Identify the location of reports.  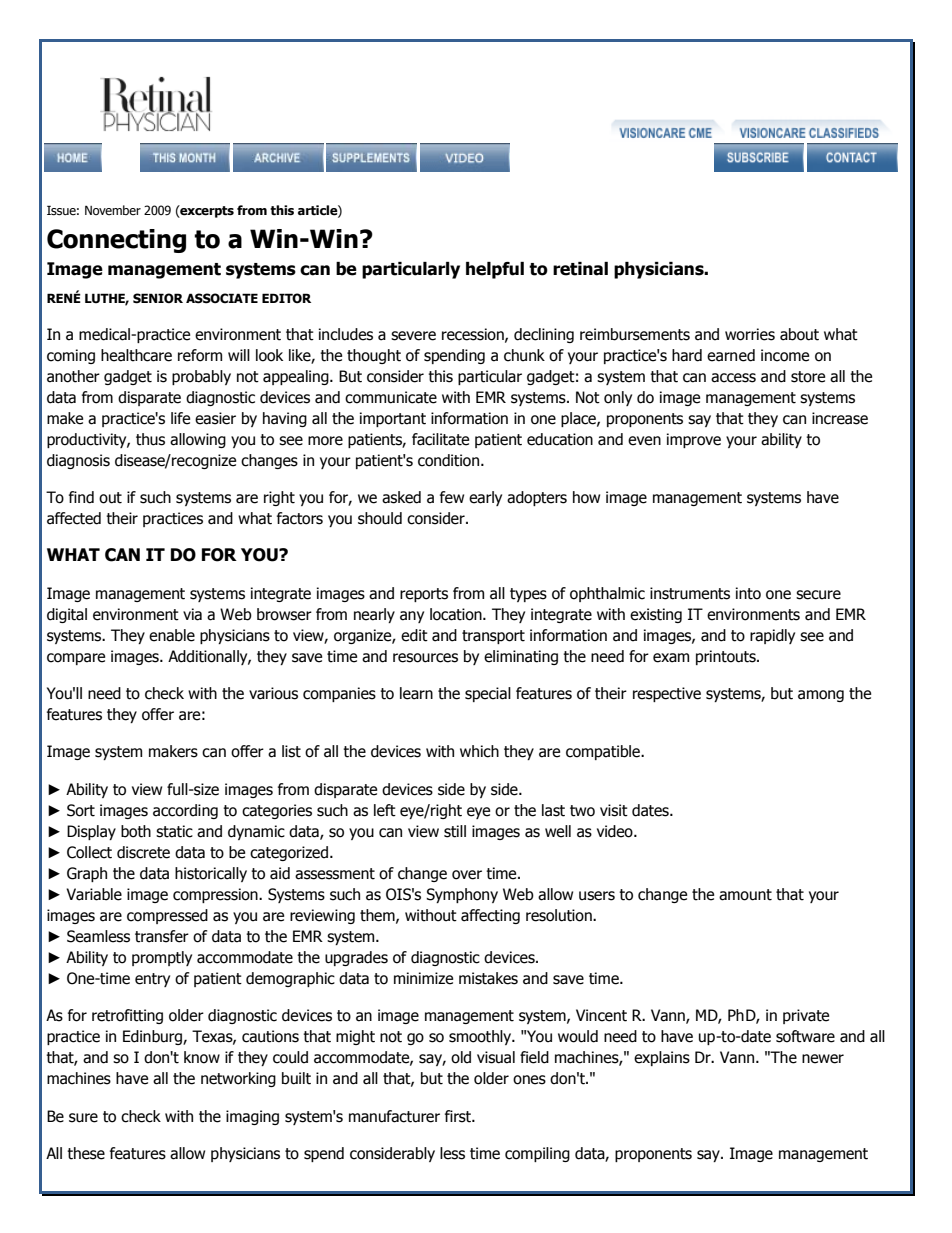
(424, 595).
